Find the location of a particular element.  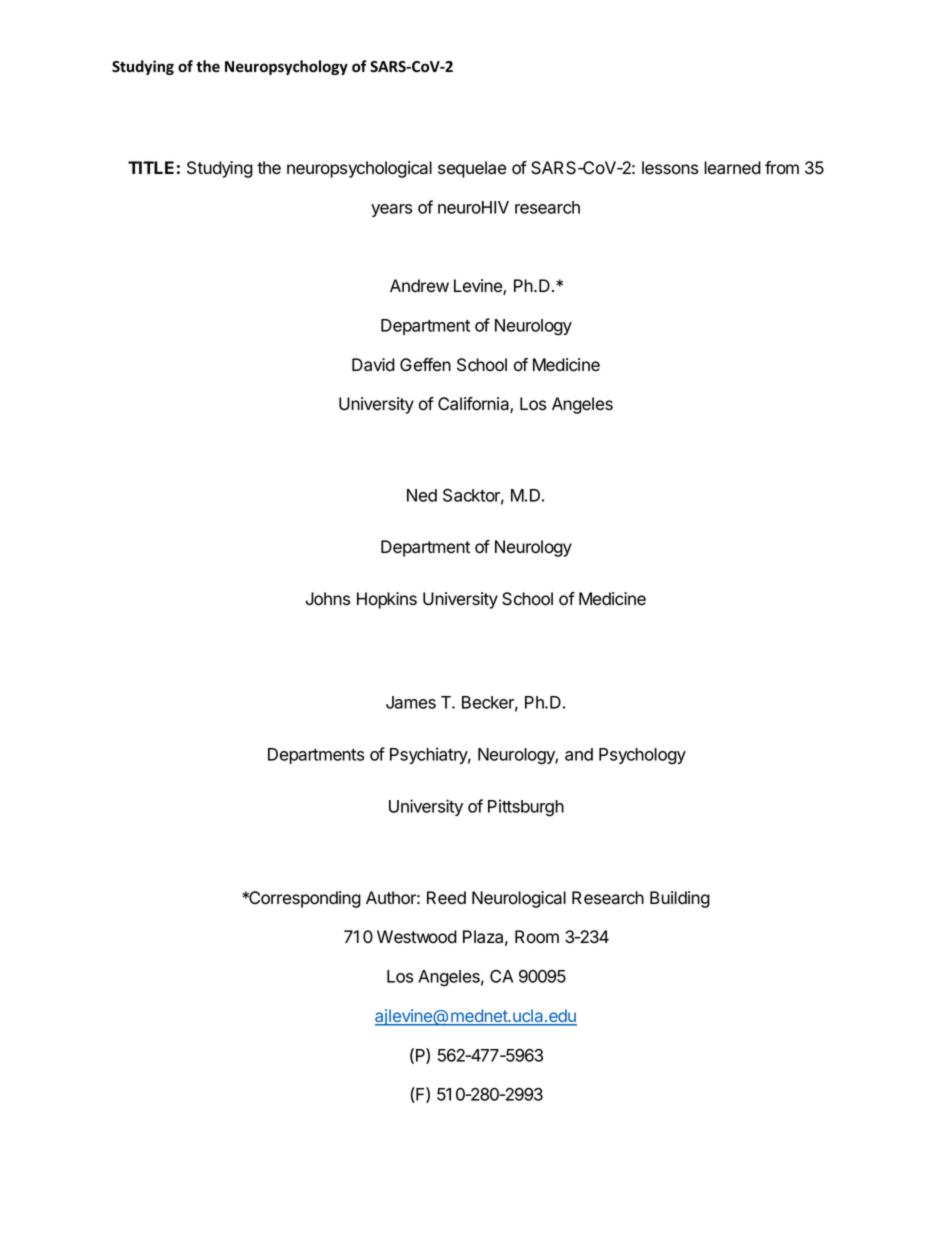

James is located at coordinates (411, 702).
